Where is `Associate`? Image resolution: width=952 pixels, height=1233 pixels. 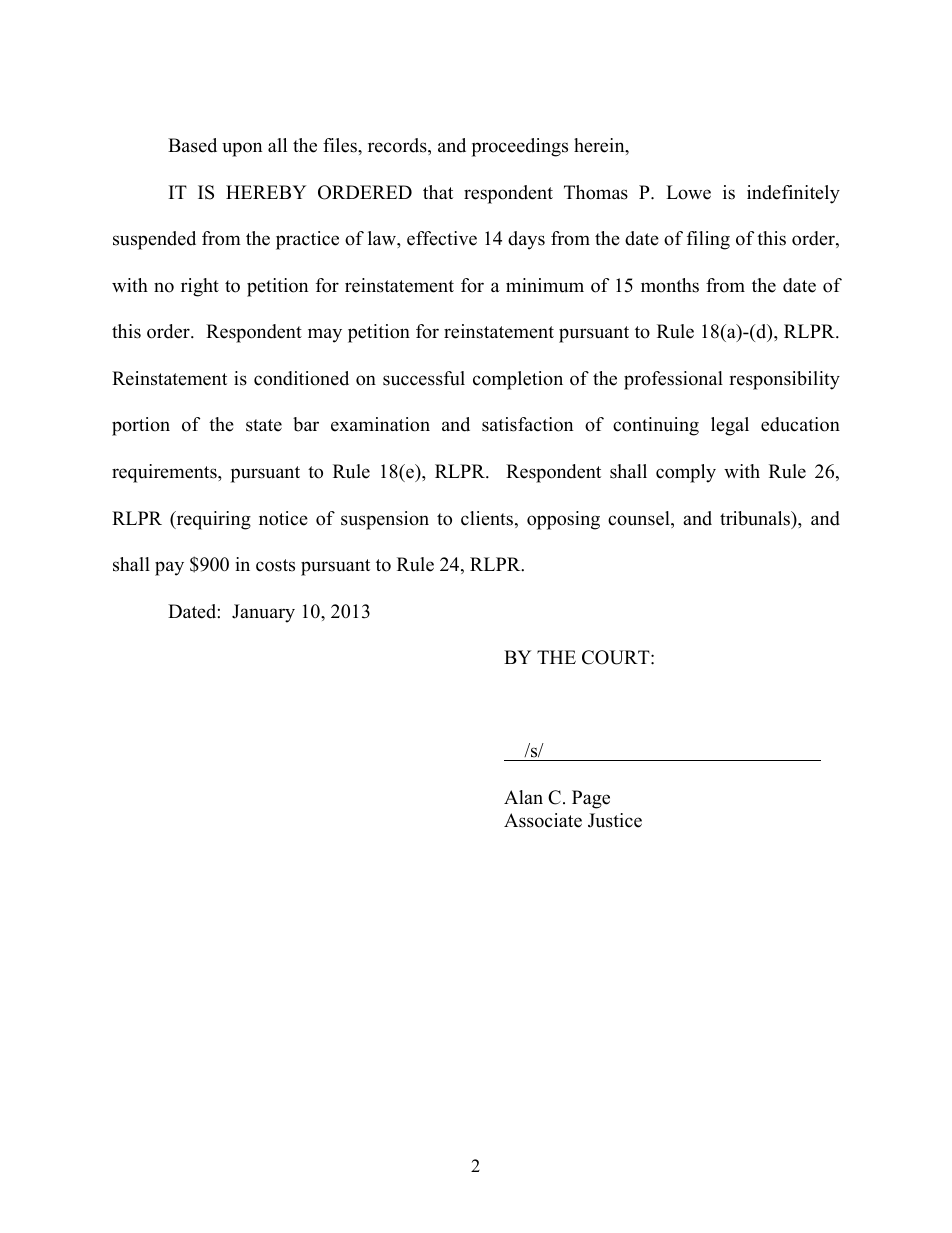
Associate is located at coordinates (543, 820).
